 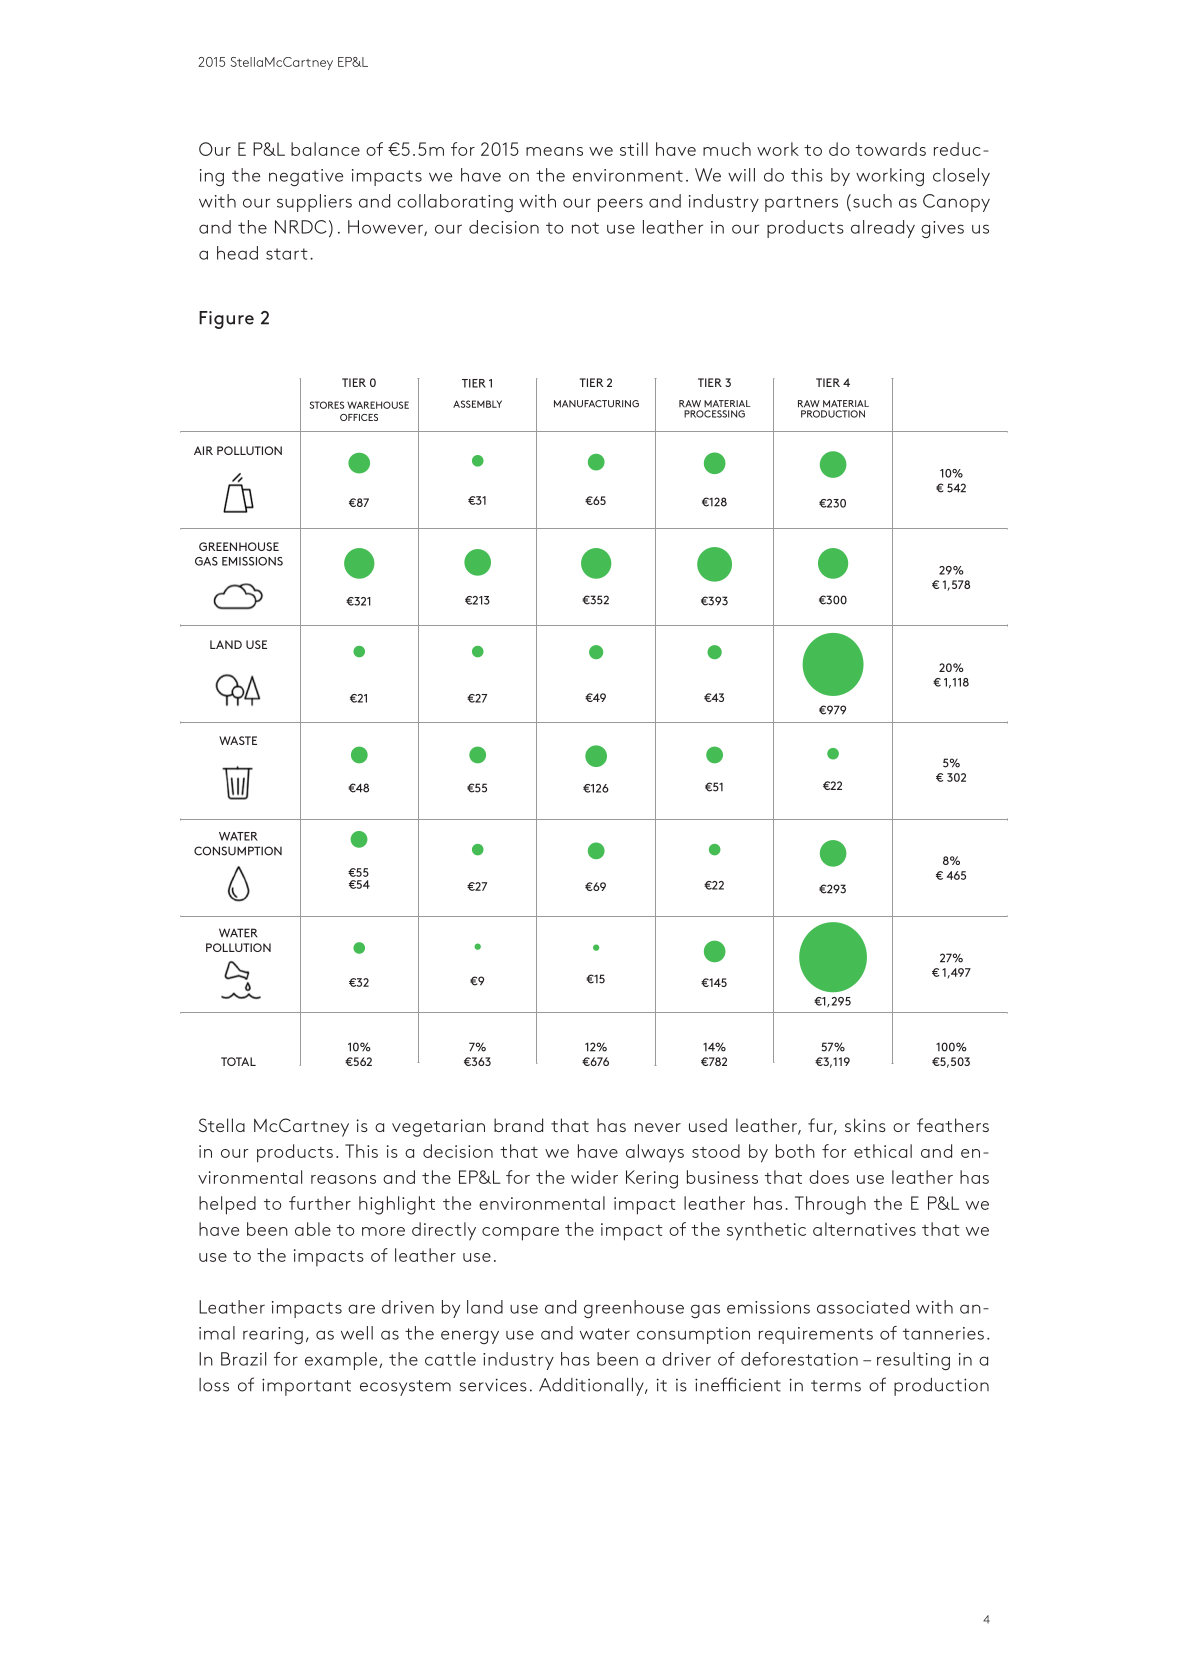 I want to click on peers, so click(x=620, y=205).
